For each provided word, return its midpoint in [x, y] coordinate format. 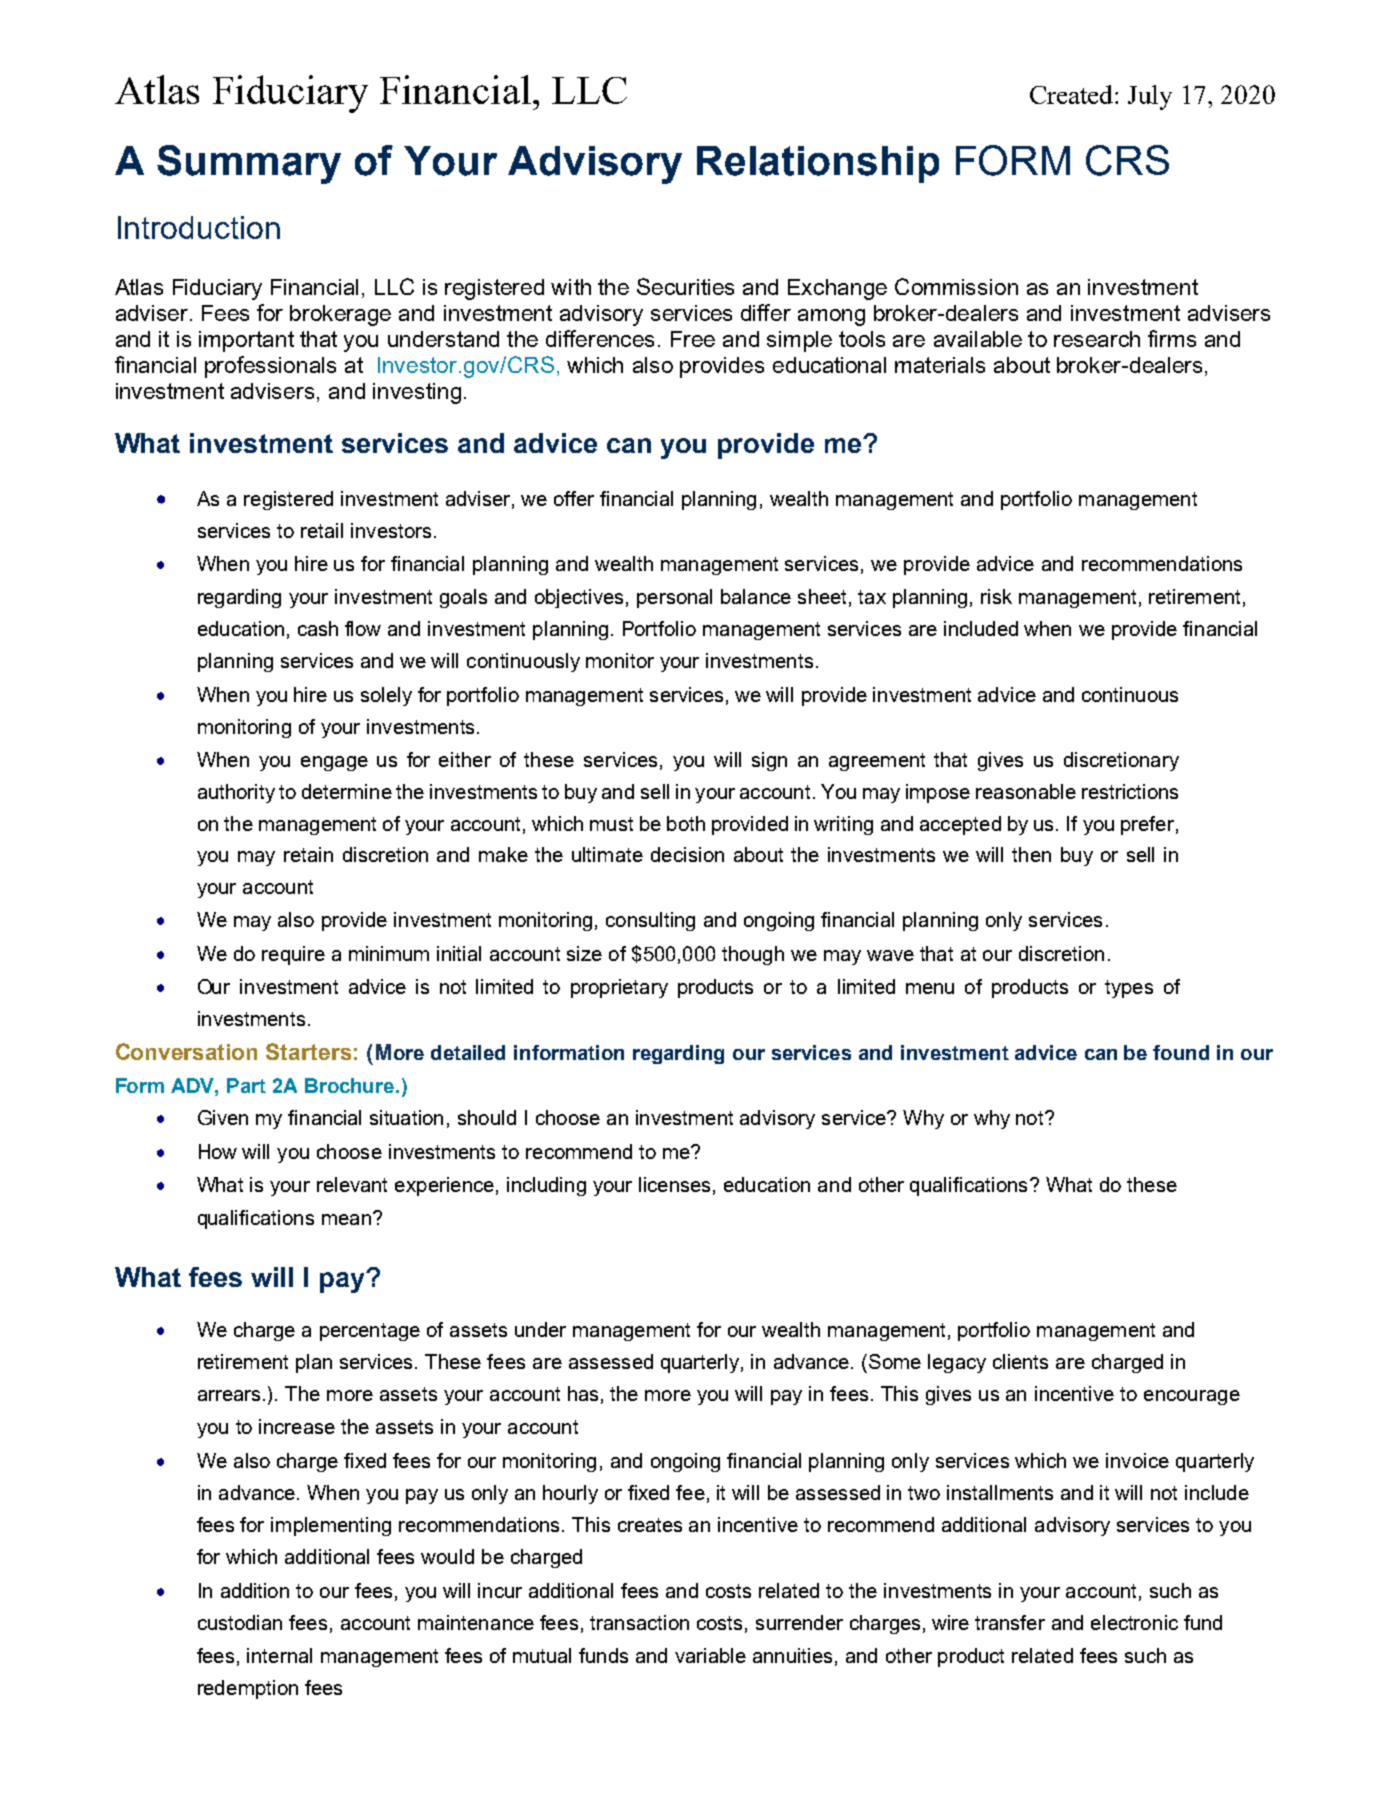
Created [1073, 94]
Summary [249, 164]
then [1031, 854]
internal [279, 1655]
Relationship [818, 164]
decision [687, 854]
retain [308, 854]
